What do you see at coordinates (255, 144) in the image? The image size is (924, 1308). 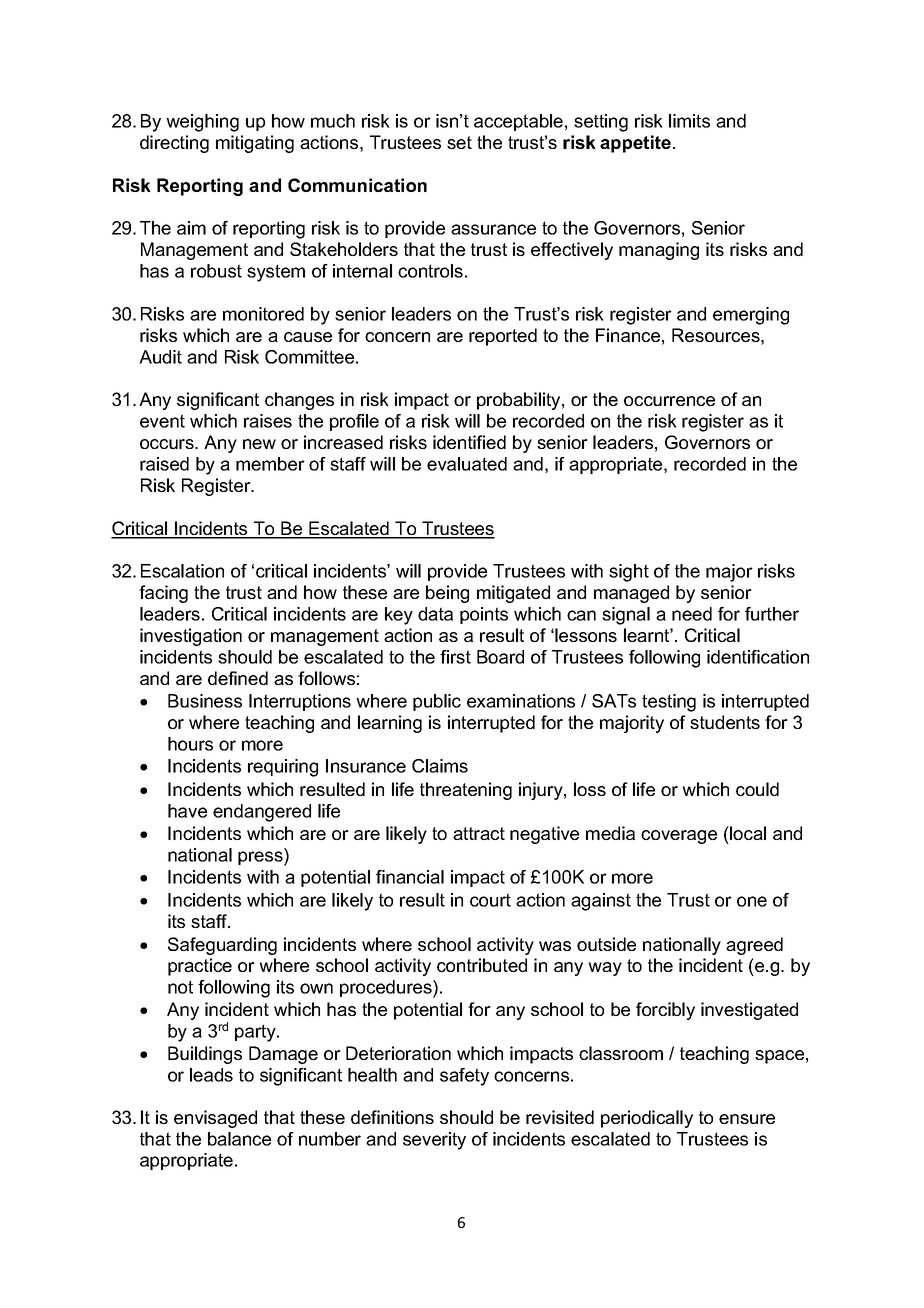 I see `mitigating` at bounding box center [255, 144].
